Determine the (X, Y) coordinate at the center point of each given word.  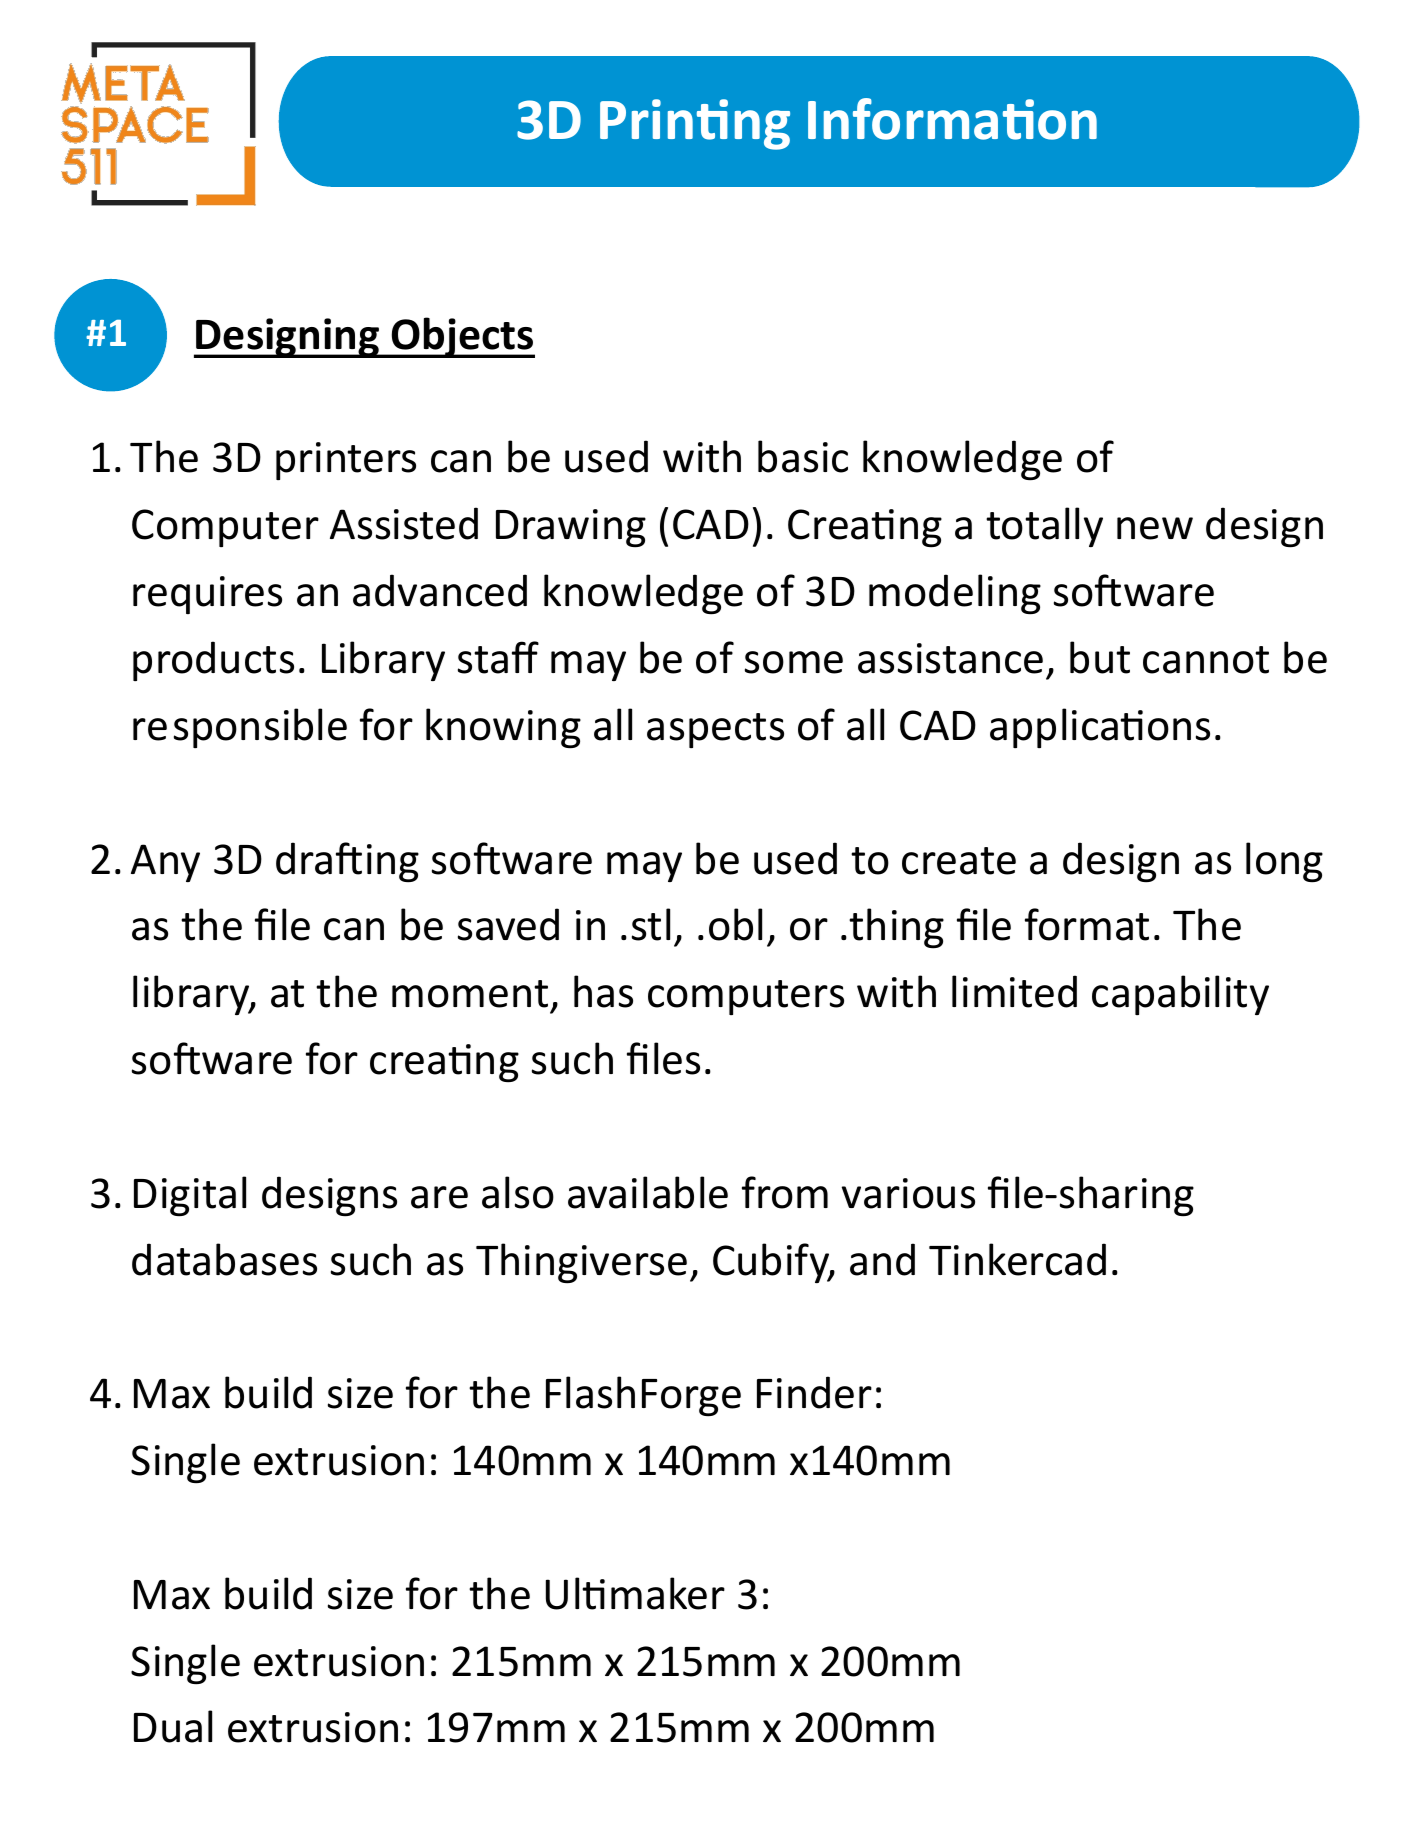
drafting (347, 862)
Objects (462, 337)
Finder (814, 1392)
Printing (695, 124)
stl (651, 924)
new (1155, 528)
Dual (173, 1726)
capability (1180, 995)
